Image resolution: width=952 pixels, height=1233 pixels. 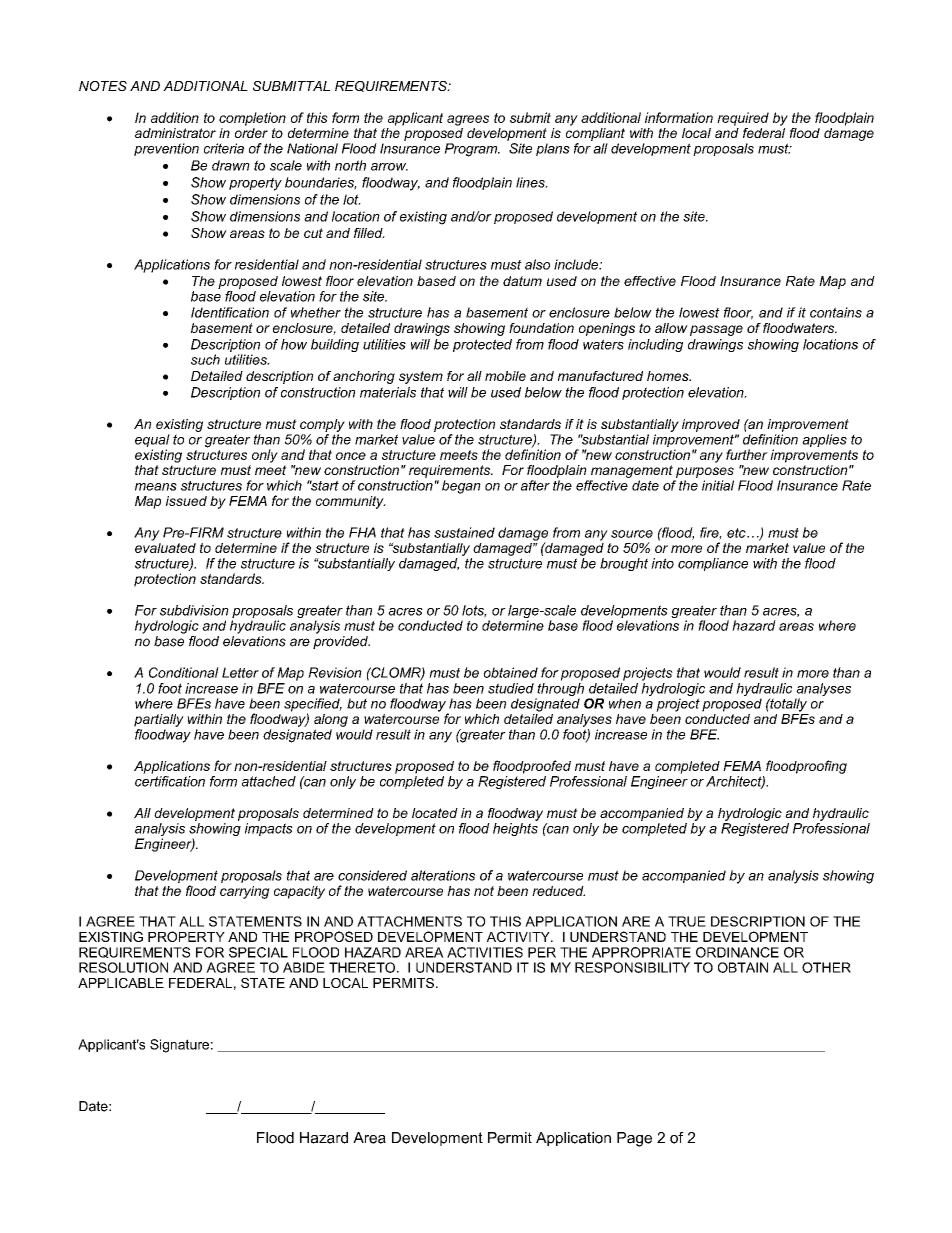 I want to click on required, so click(x=743, y=119).
